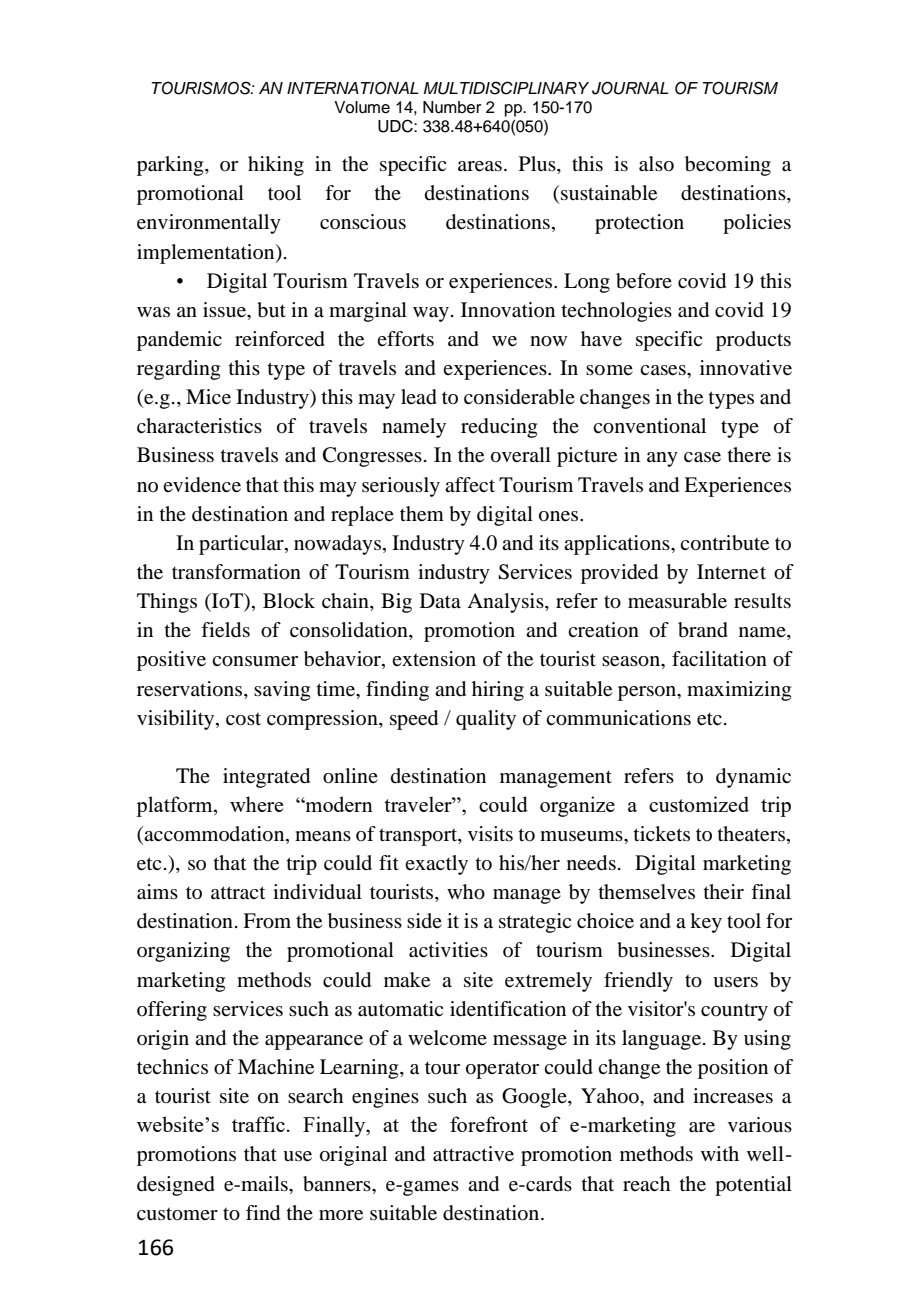 The width and height of the page is (924, 1310). What do you see at coordinates (276, 166) in the page?
I see `hiking` at bounding box center [276, 166].
